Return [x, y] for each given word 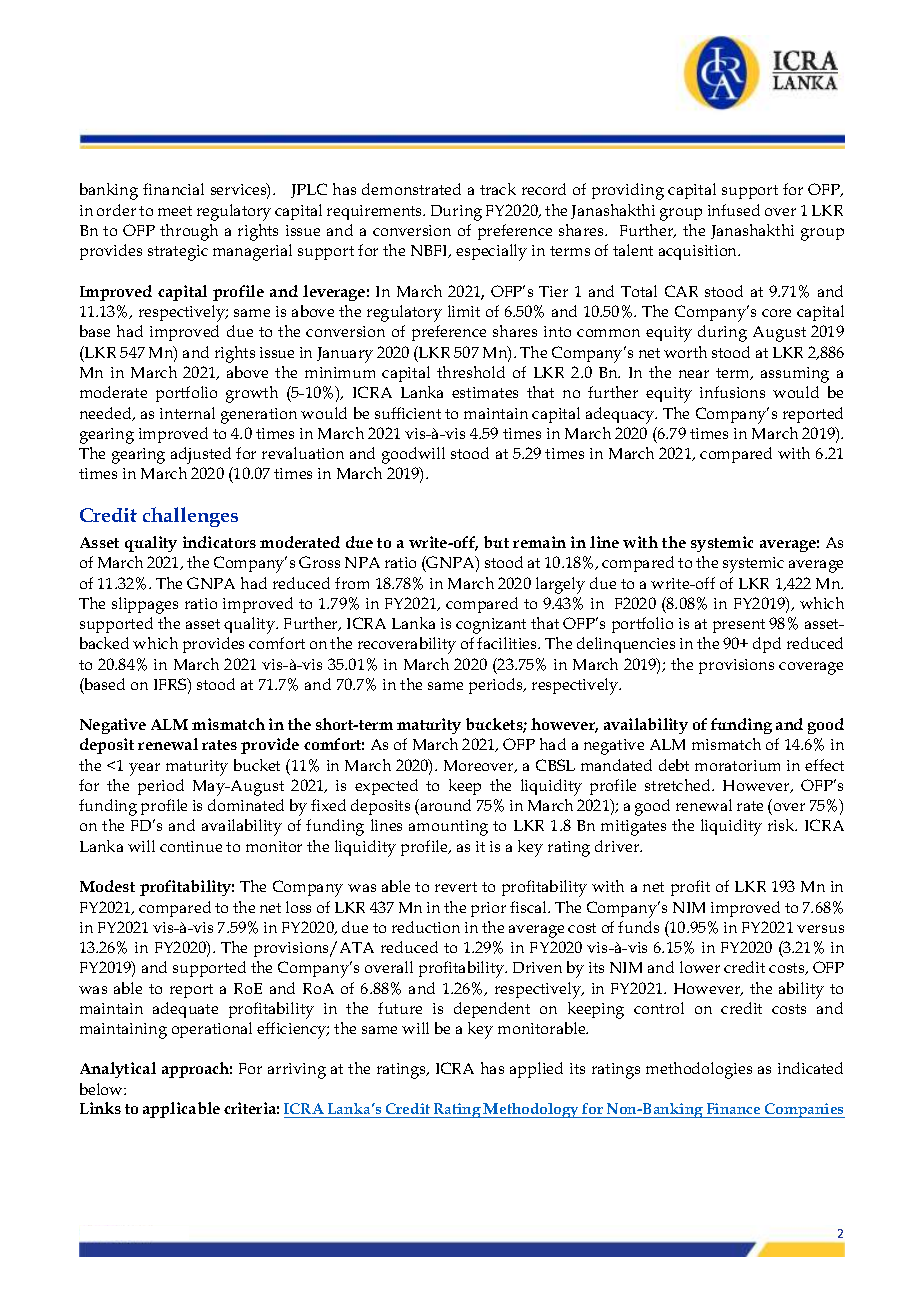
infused [734, 210]
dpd [767, 645]
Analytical [118, 1070]
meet [175, 211]
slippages [145, 605]
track [498, 189]
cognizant [491, 626]
